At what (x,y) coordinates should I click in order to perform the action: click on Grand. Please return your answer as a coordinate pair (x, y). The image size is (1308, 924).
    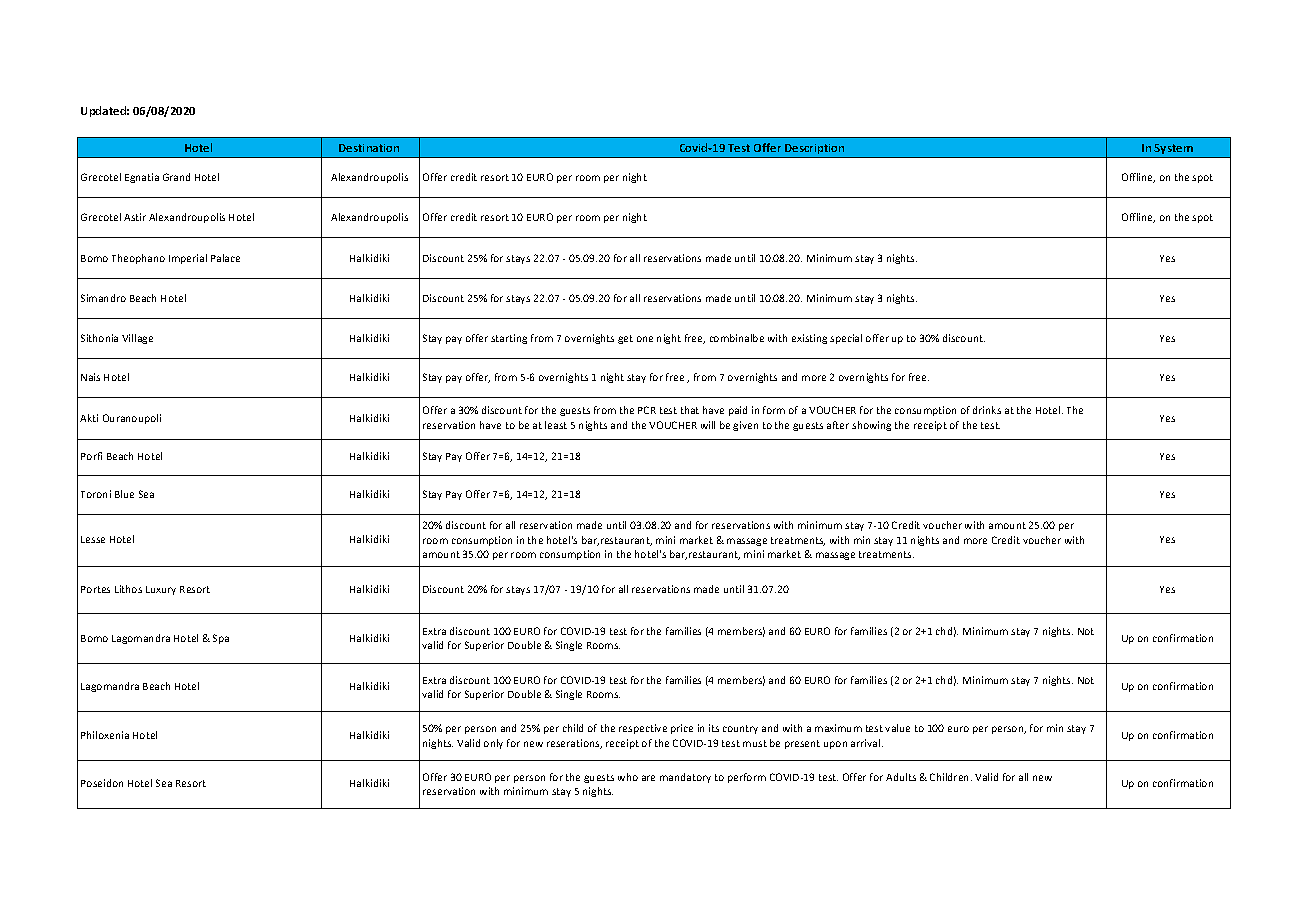
    Looking at the image, I should click on (176, 177).
